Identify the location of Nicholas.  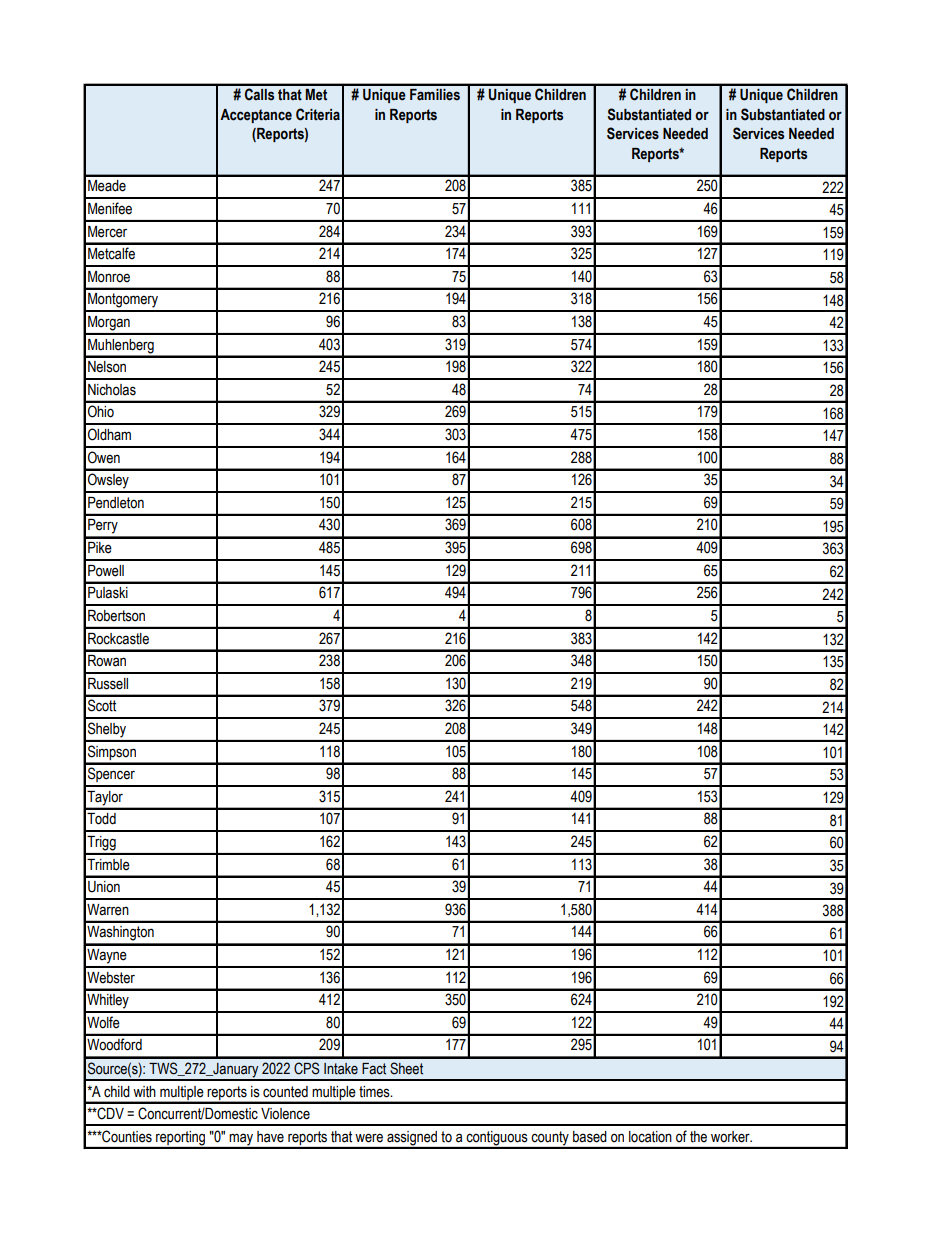
(112, 390).
